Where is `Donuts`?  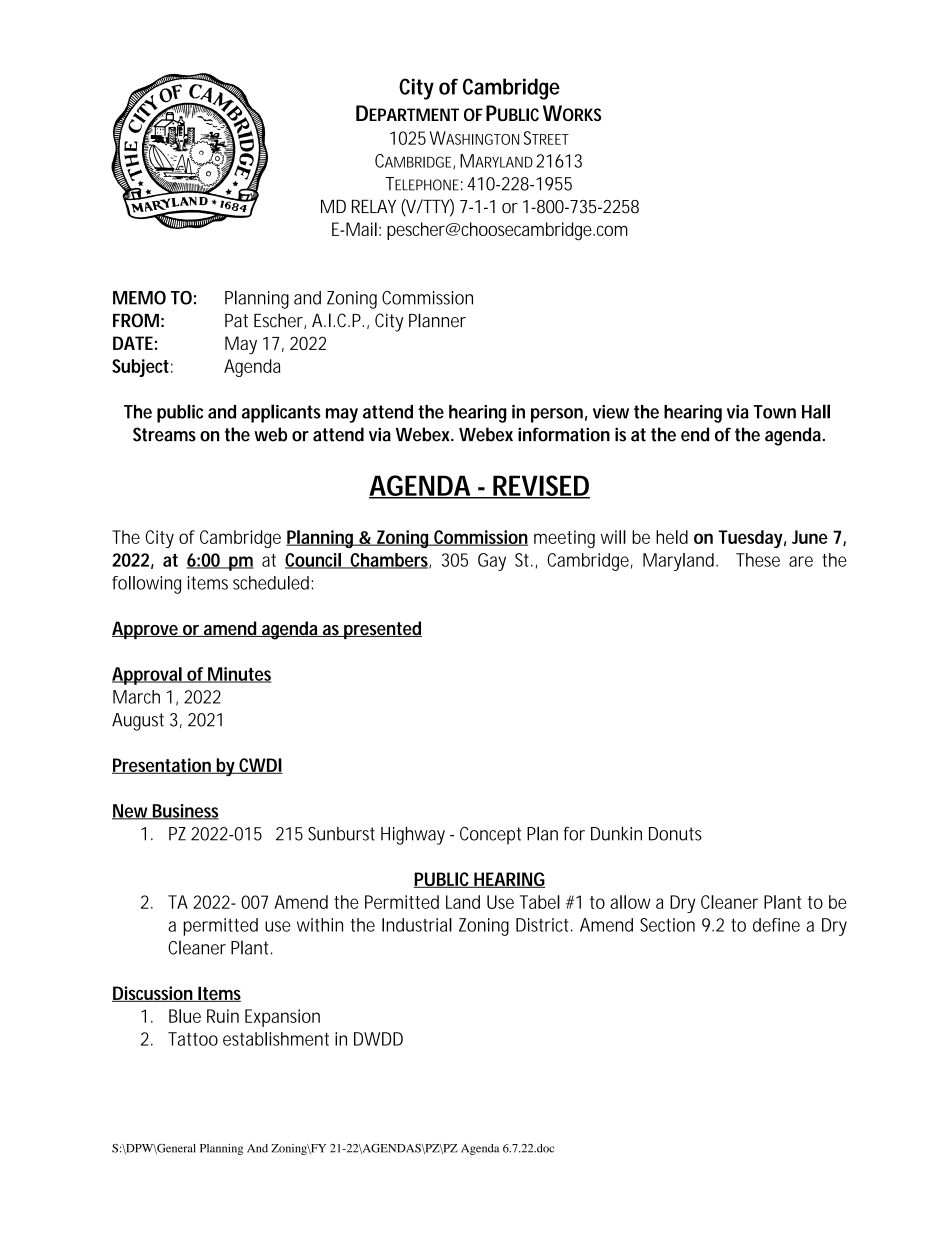 Donuts is located at coordinates (675, 834).
